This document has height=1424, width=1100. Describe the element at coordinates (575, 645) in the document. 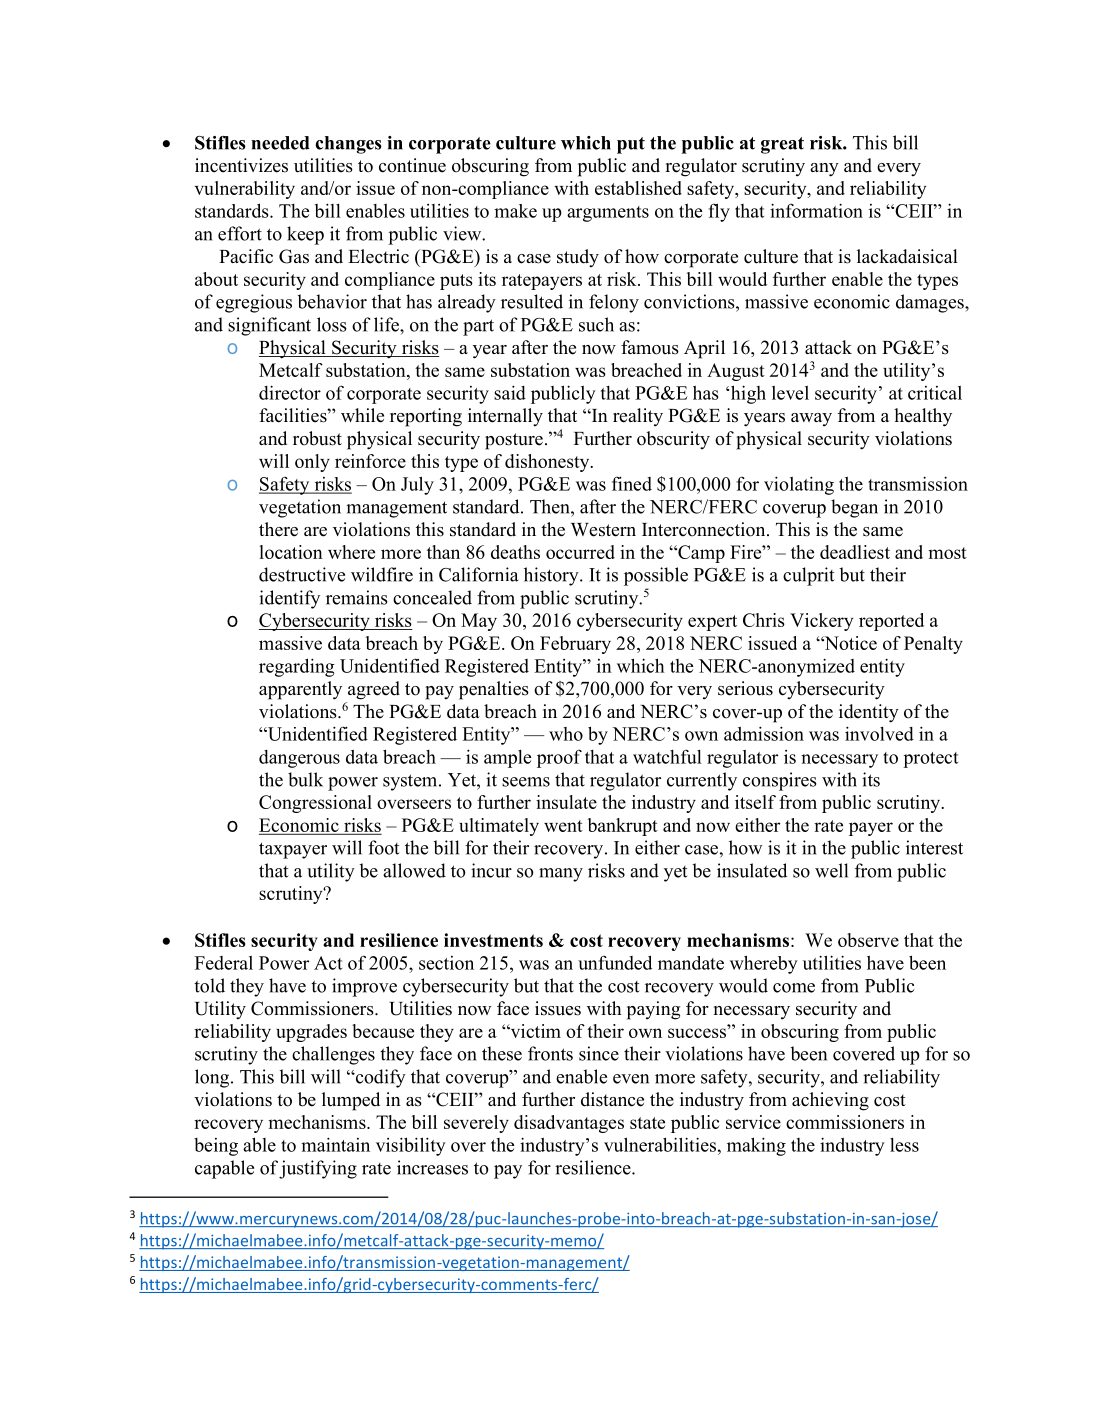

I see `February` at that location.
